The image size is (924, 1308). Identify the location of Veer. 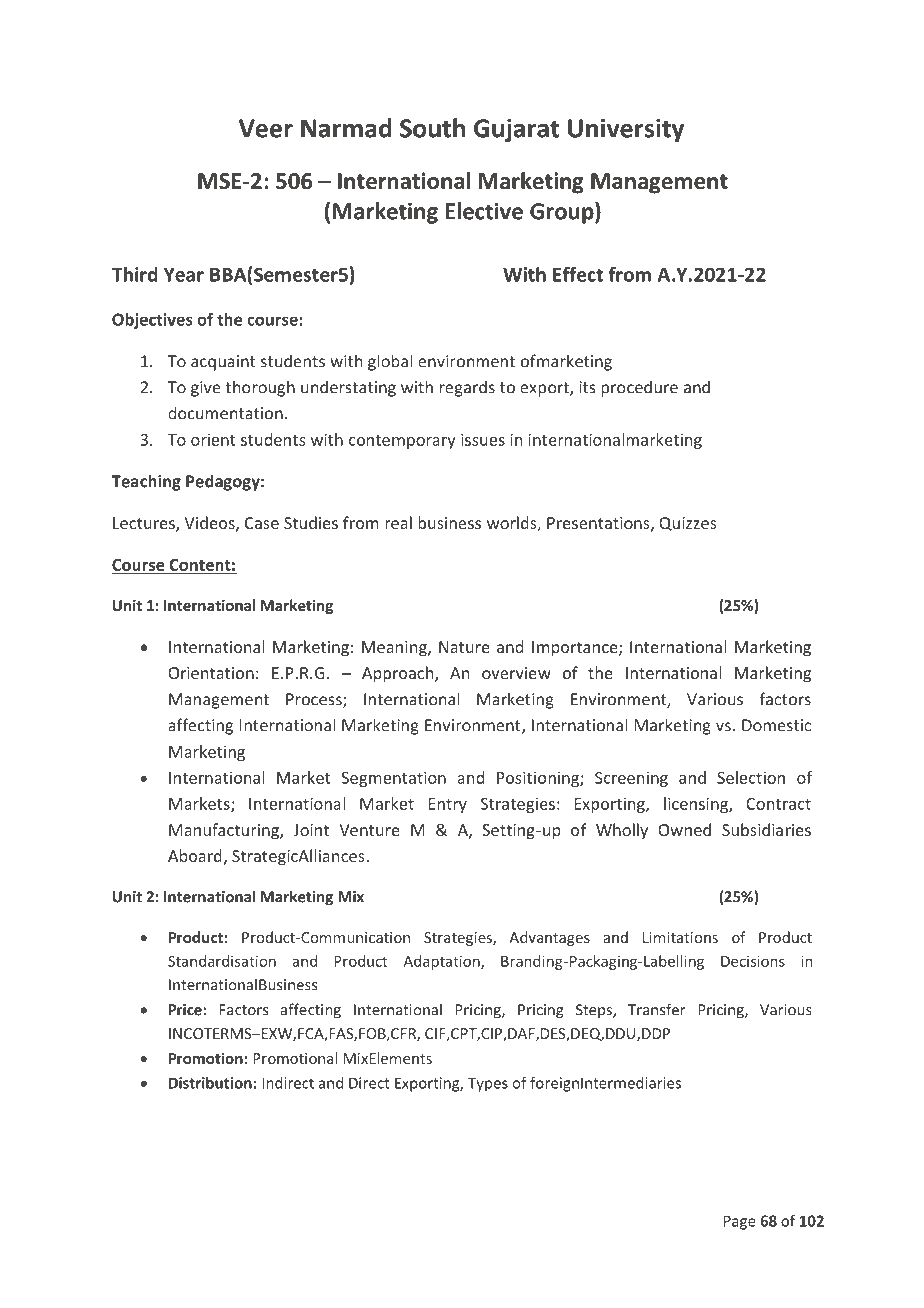
(266, 128).
